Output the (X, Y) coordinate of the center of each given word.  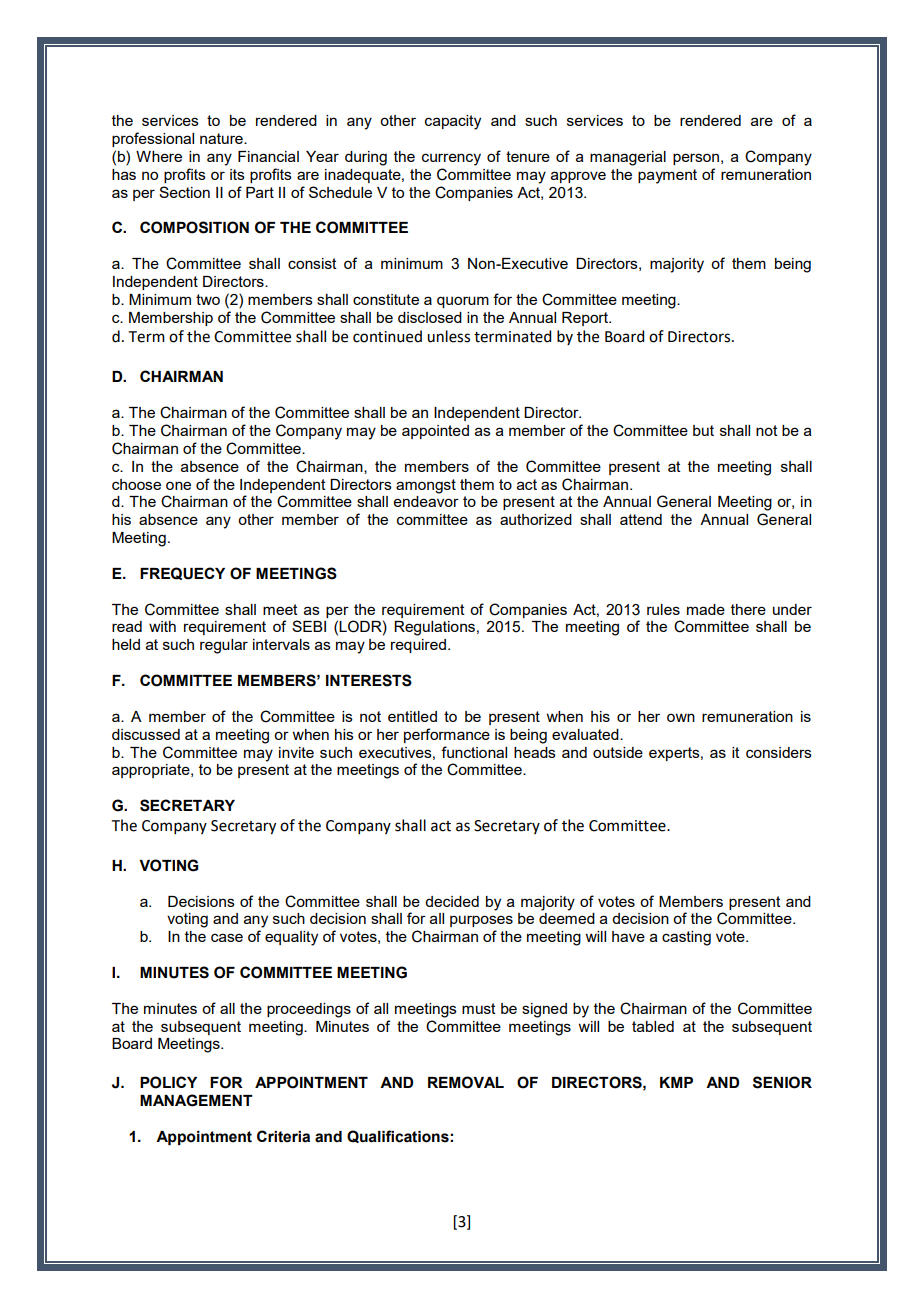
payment (667, 176)
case (227, 937)
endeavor (426, 501)
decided (452, 901)
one (178, 485)
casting (686, 938)
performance (447, 735)
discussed (146, 734)
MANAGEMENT (196, 1100)
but (703, 430)
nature (222, 138)
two (208, 299)
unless (448, 336)
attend (641, 519)
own (681, 717)
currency (451, 159)
